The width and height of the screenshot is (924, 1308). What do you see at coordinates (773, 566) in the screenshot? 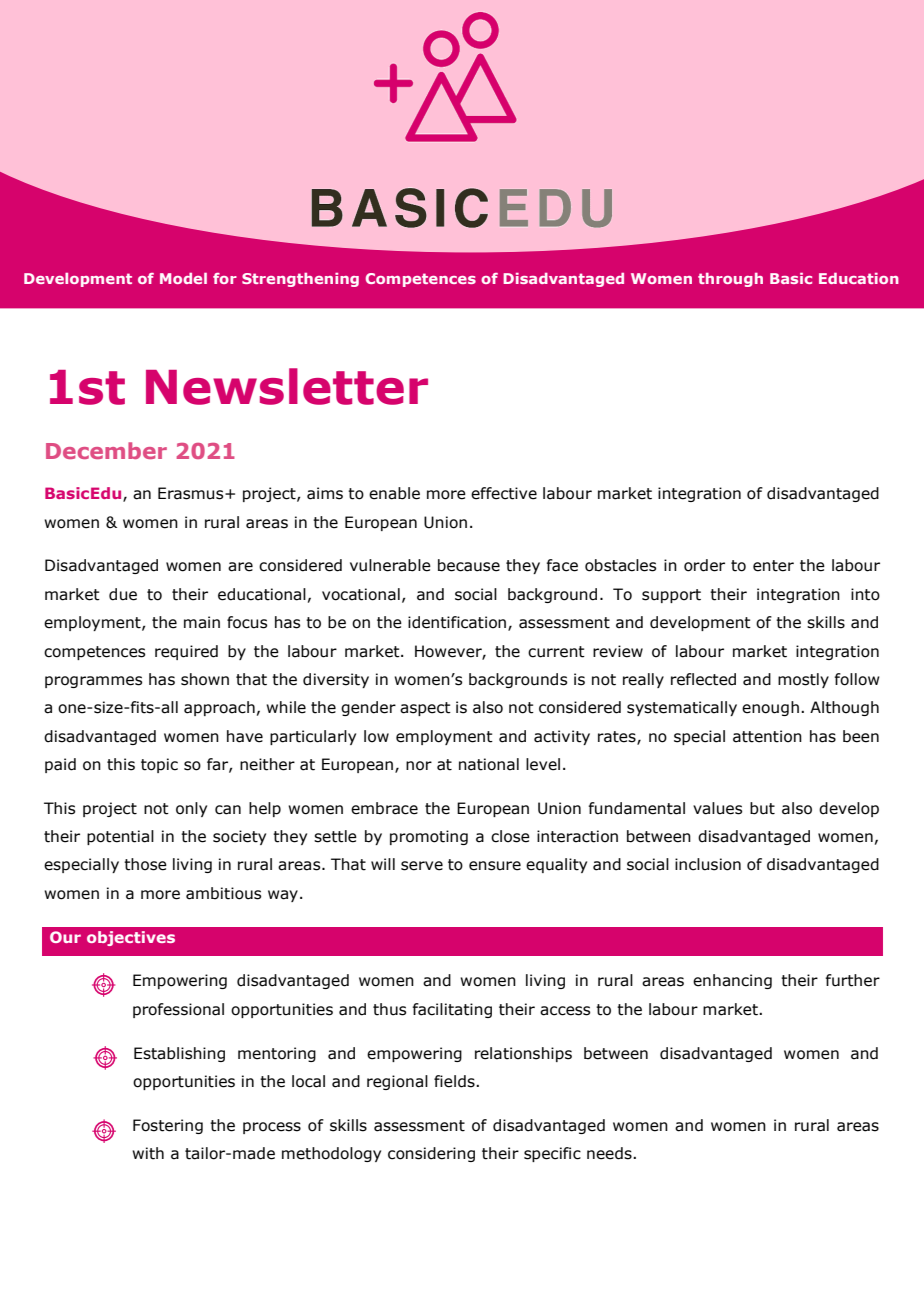
I see `enter` at bounding box center [773, 566].
